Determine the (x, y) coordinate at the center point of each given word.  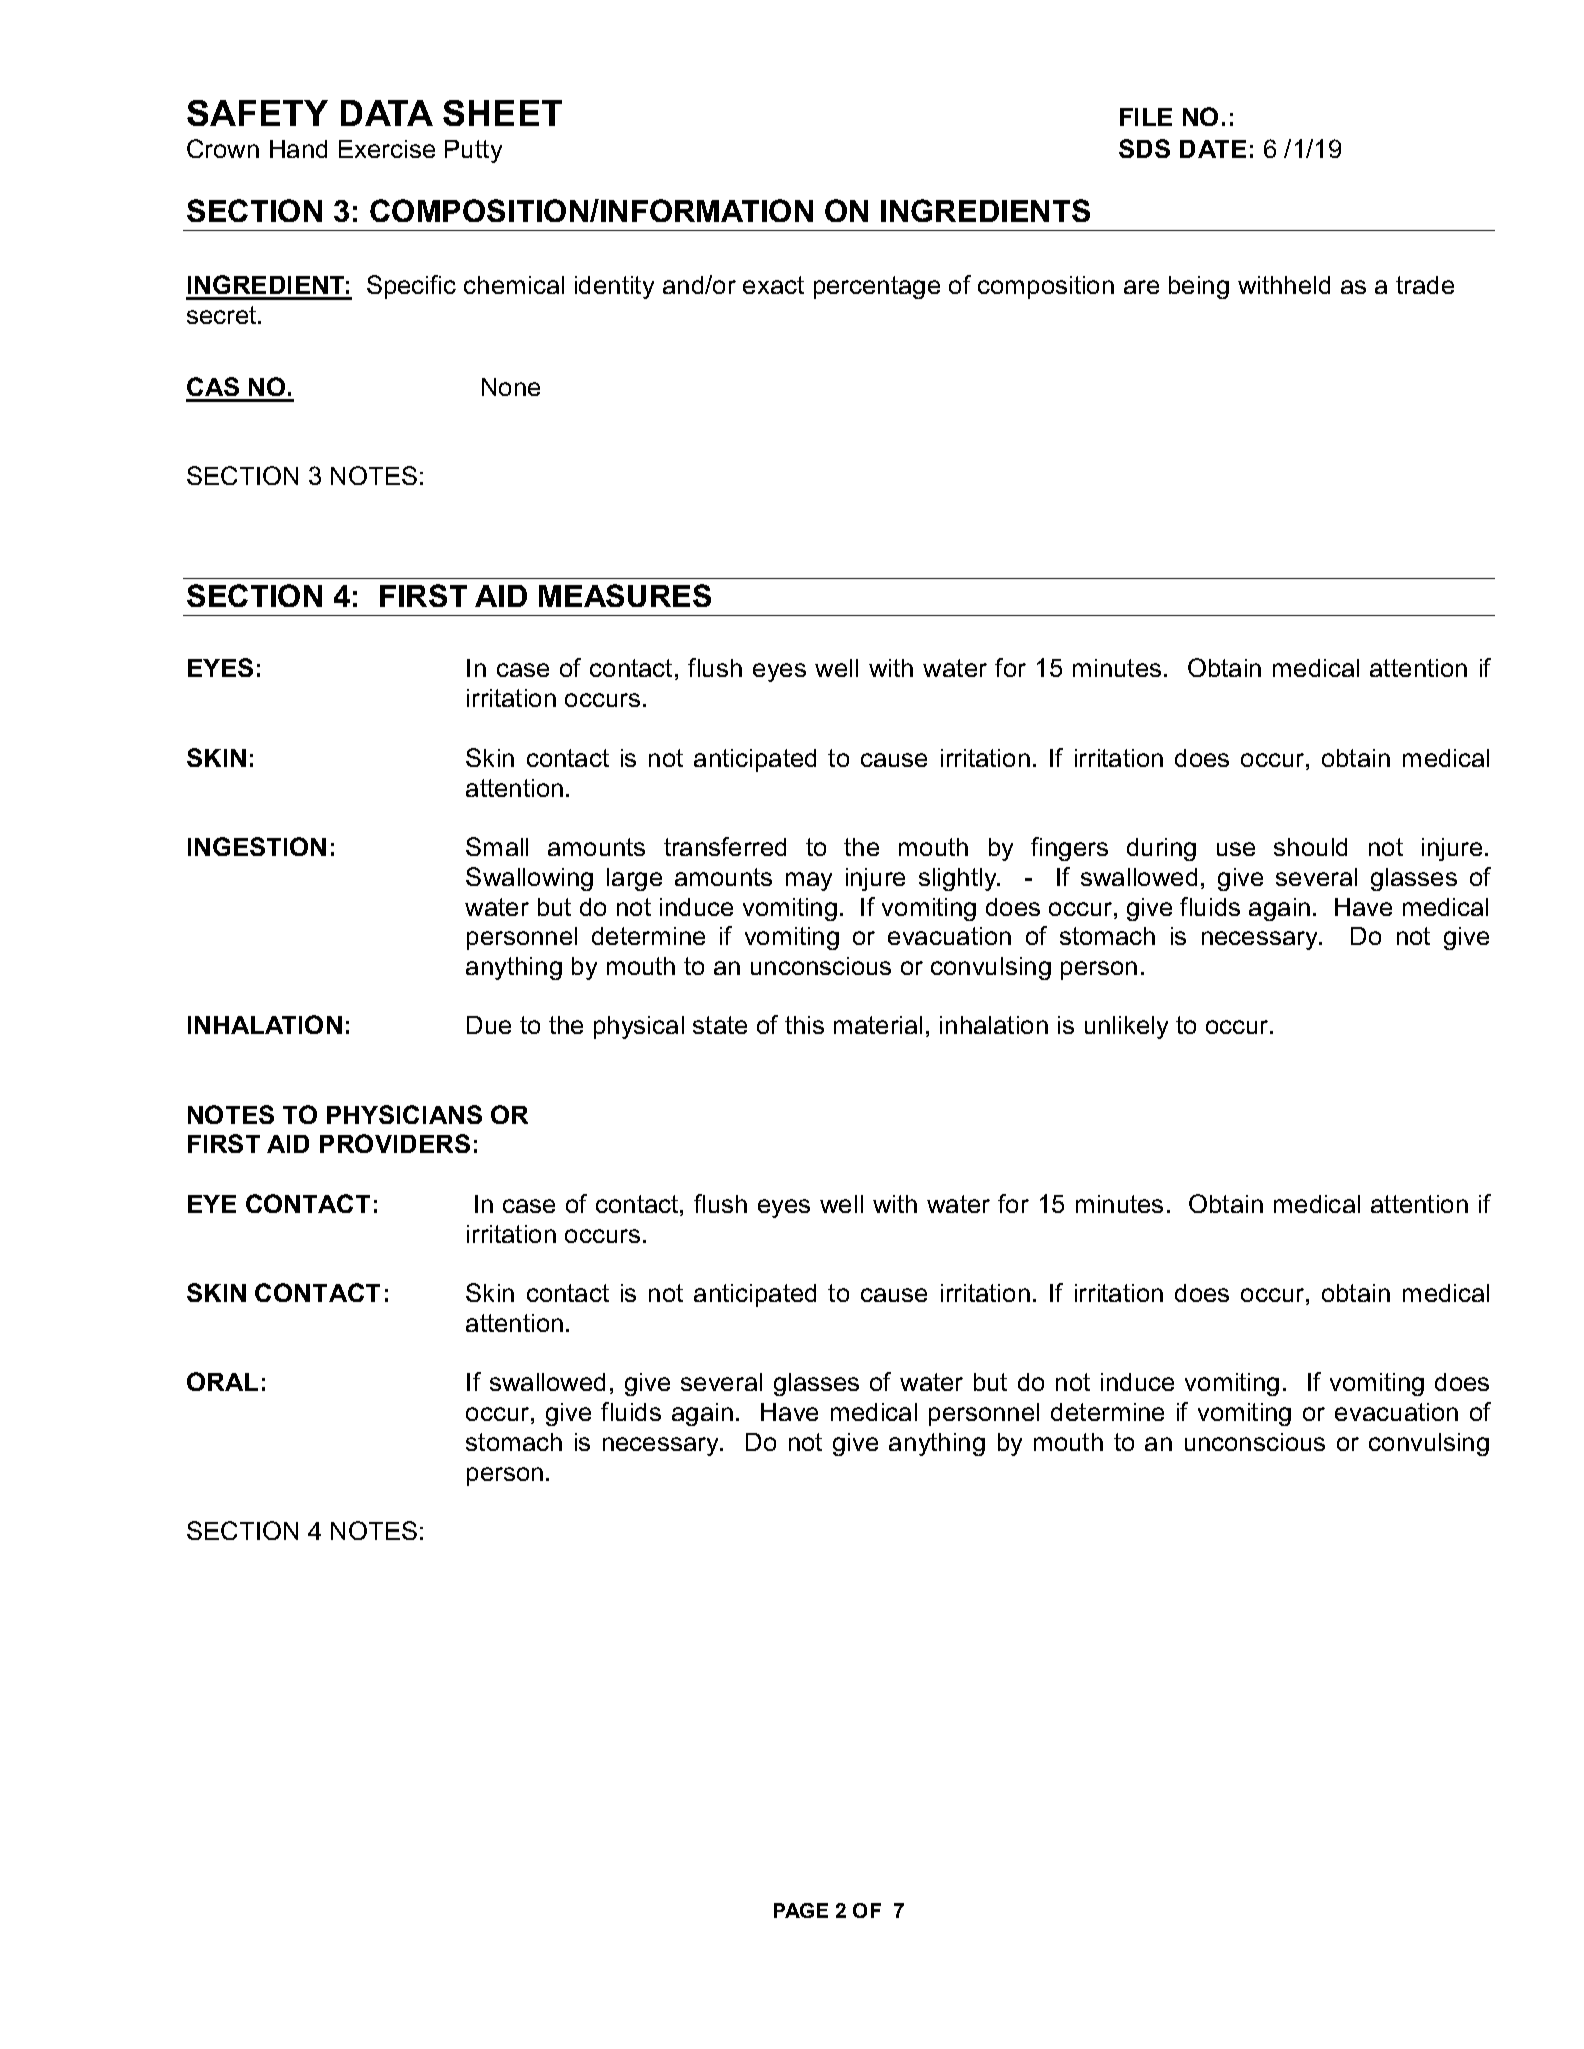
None (511, 387)
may (809, 881)
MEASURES (625, 595)
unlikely (1126, 1027)
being (1199, 287)
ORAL (222, 1381)
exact (773, 285)
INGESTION (257, 846)
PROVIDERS (395, 1143)
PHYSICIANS (404, 1114)
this (804, 1025)
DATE (1213, 149)
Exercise (387, 149)
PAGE (801, 1910)
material (878, 1025)
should (1310, 847)
